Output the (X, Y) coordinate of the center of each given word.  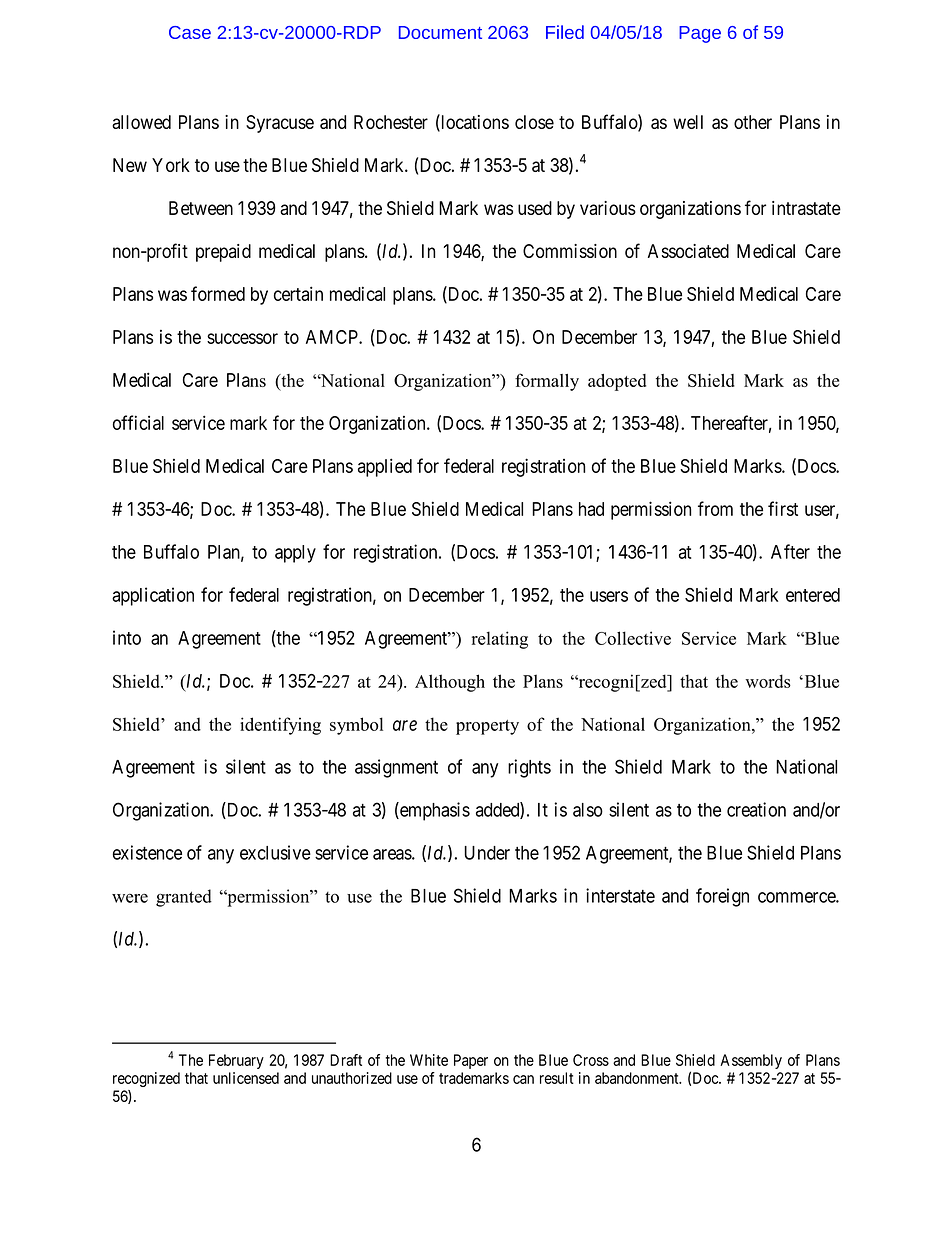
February (236, 1061)
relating (500, 640)
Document (440, 32)
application (153, 596)
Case (190, 32)
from (715, 508)
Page (700, 34)
